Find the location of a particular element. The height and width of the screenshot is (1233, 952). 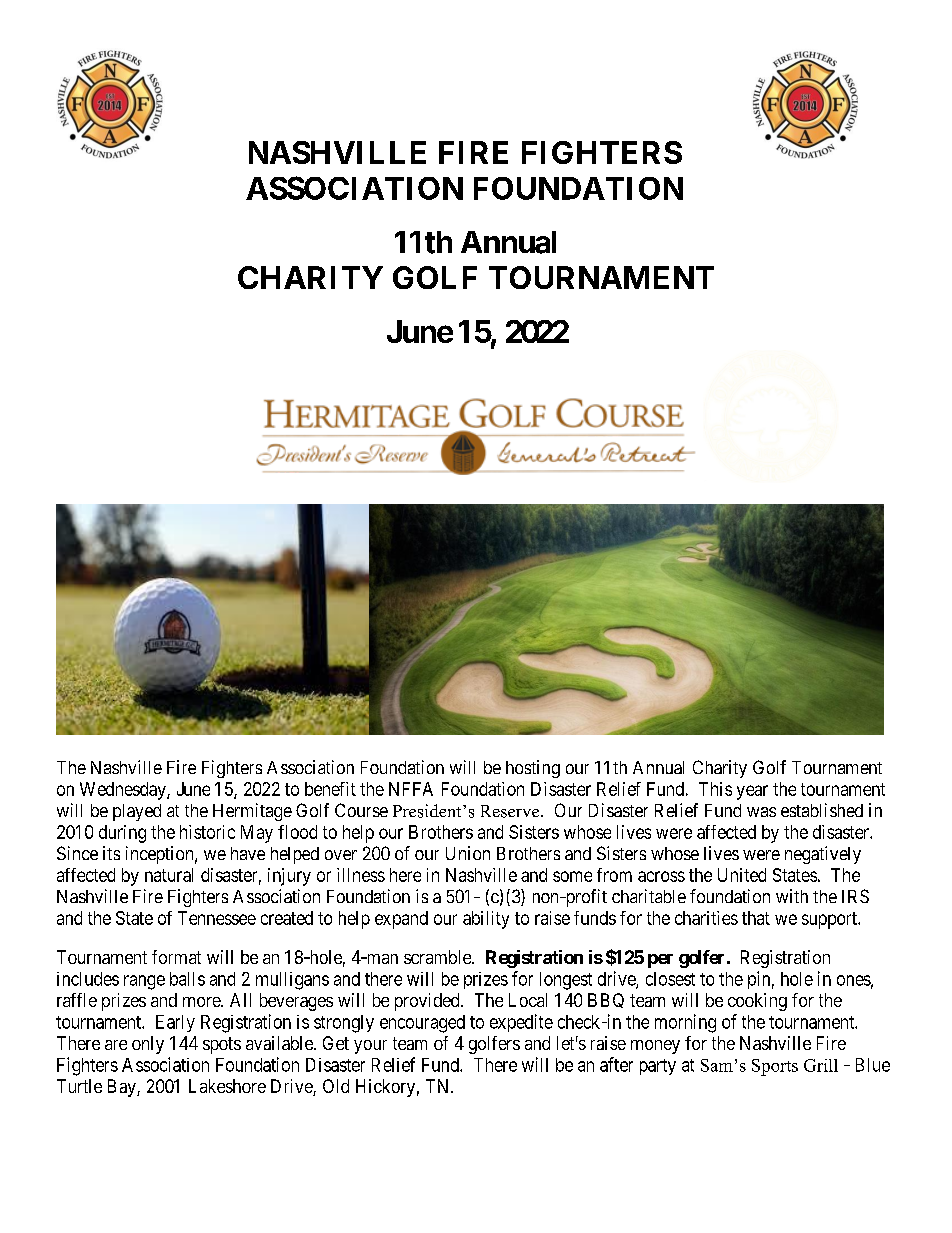

Bay is located at coordinates (123, 1088).
